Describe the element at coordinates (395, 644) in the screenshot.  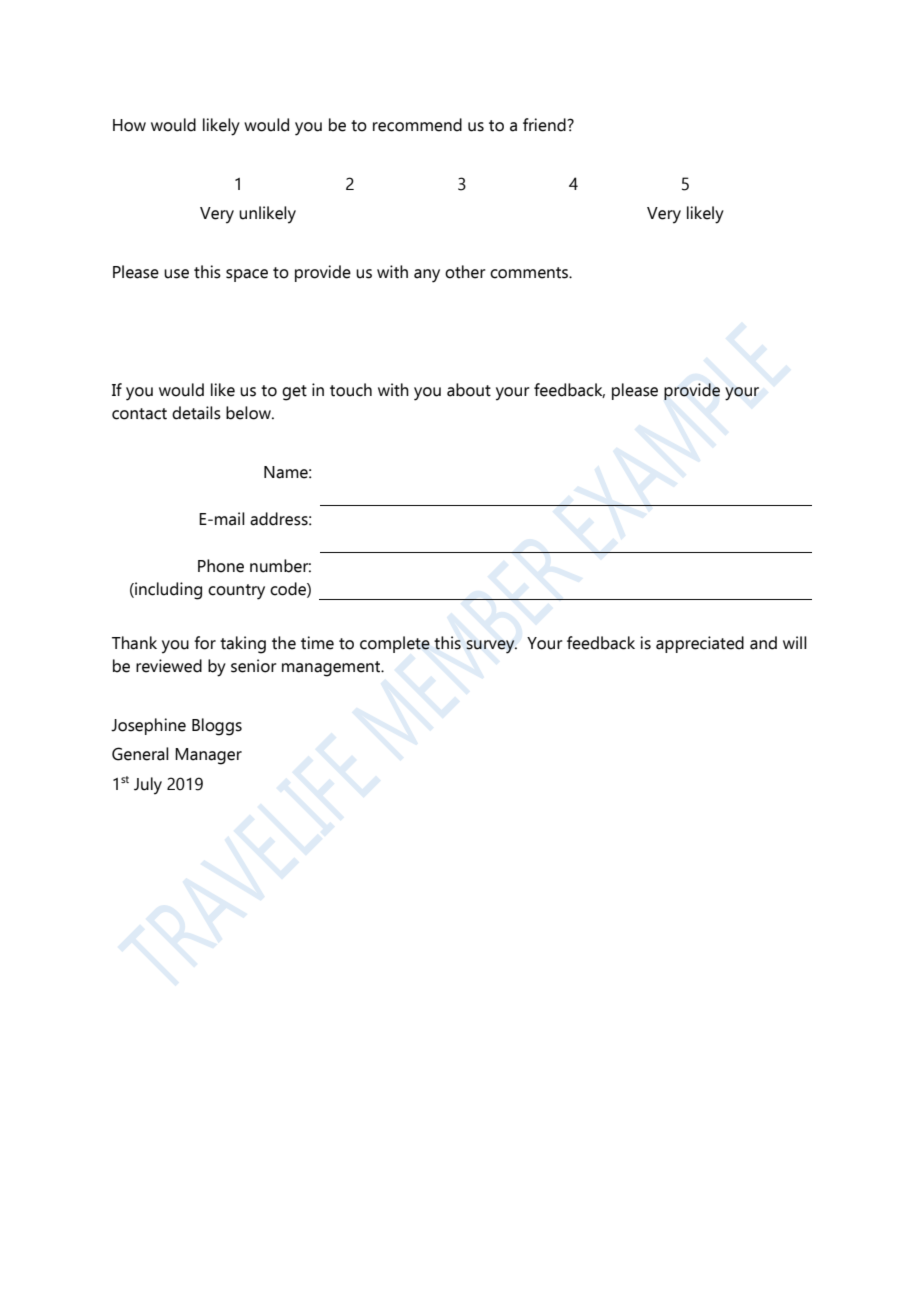
I see `complete` at that location.
